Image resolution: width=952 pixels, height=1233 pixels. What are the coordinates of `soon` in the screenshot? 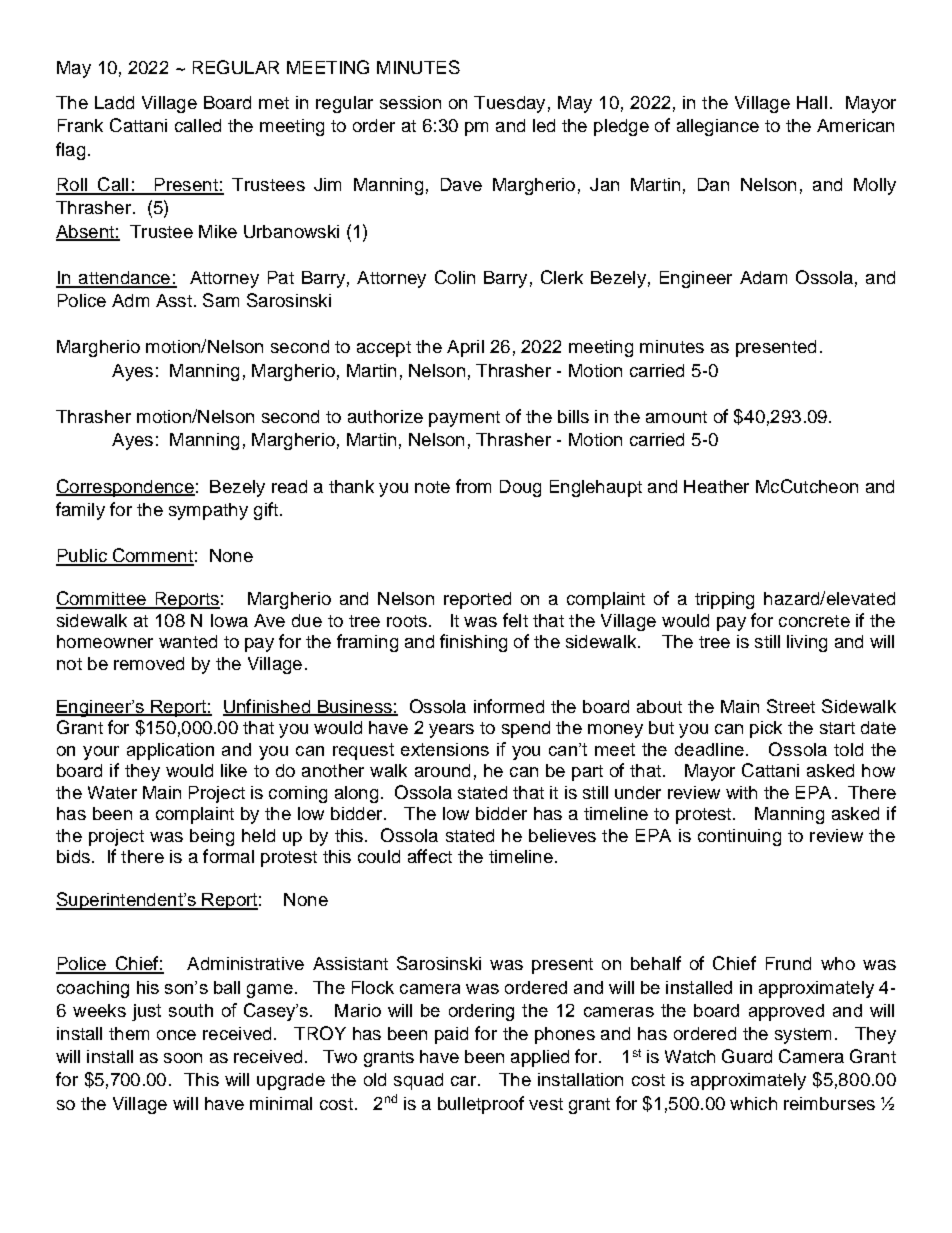 It's located at (183, 1058).
